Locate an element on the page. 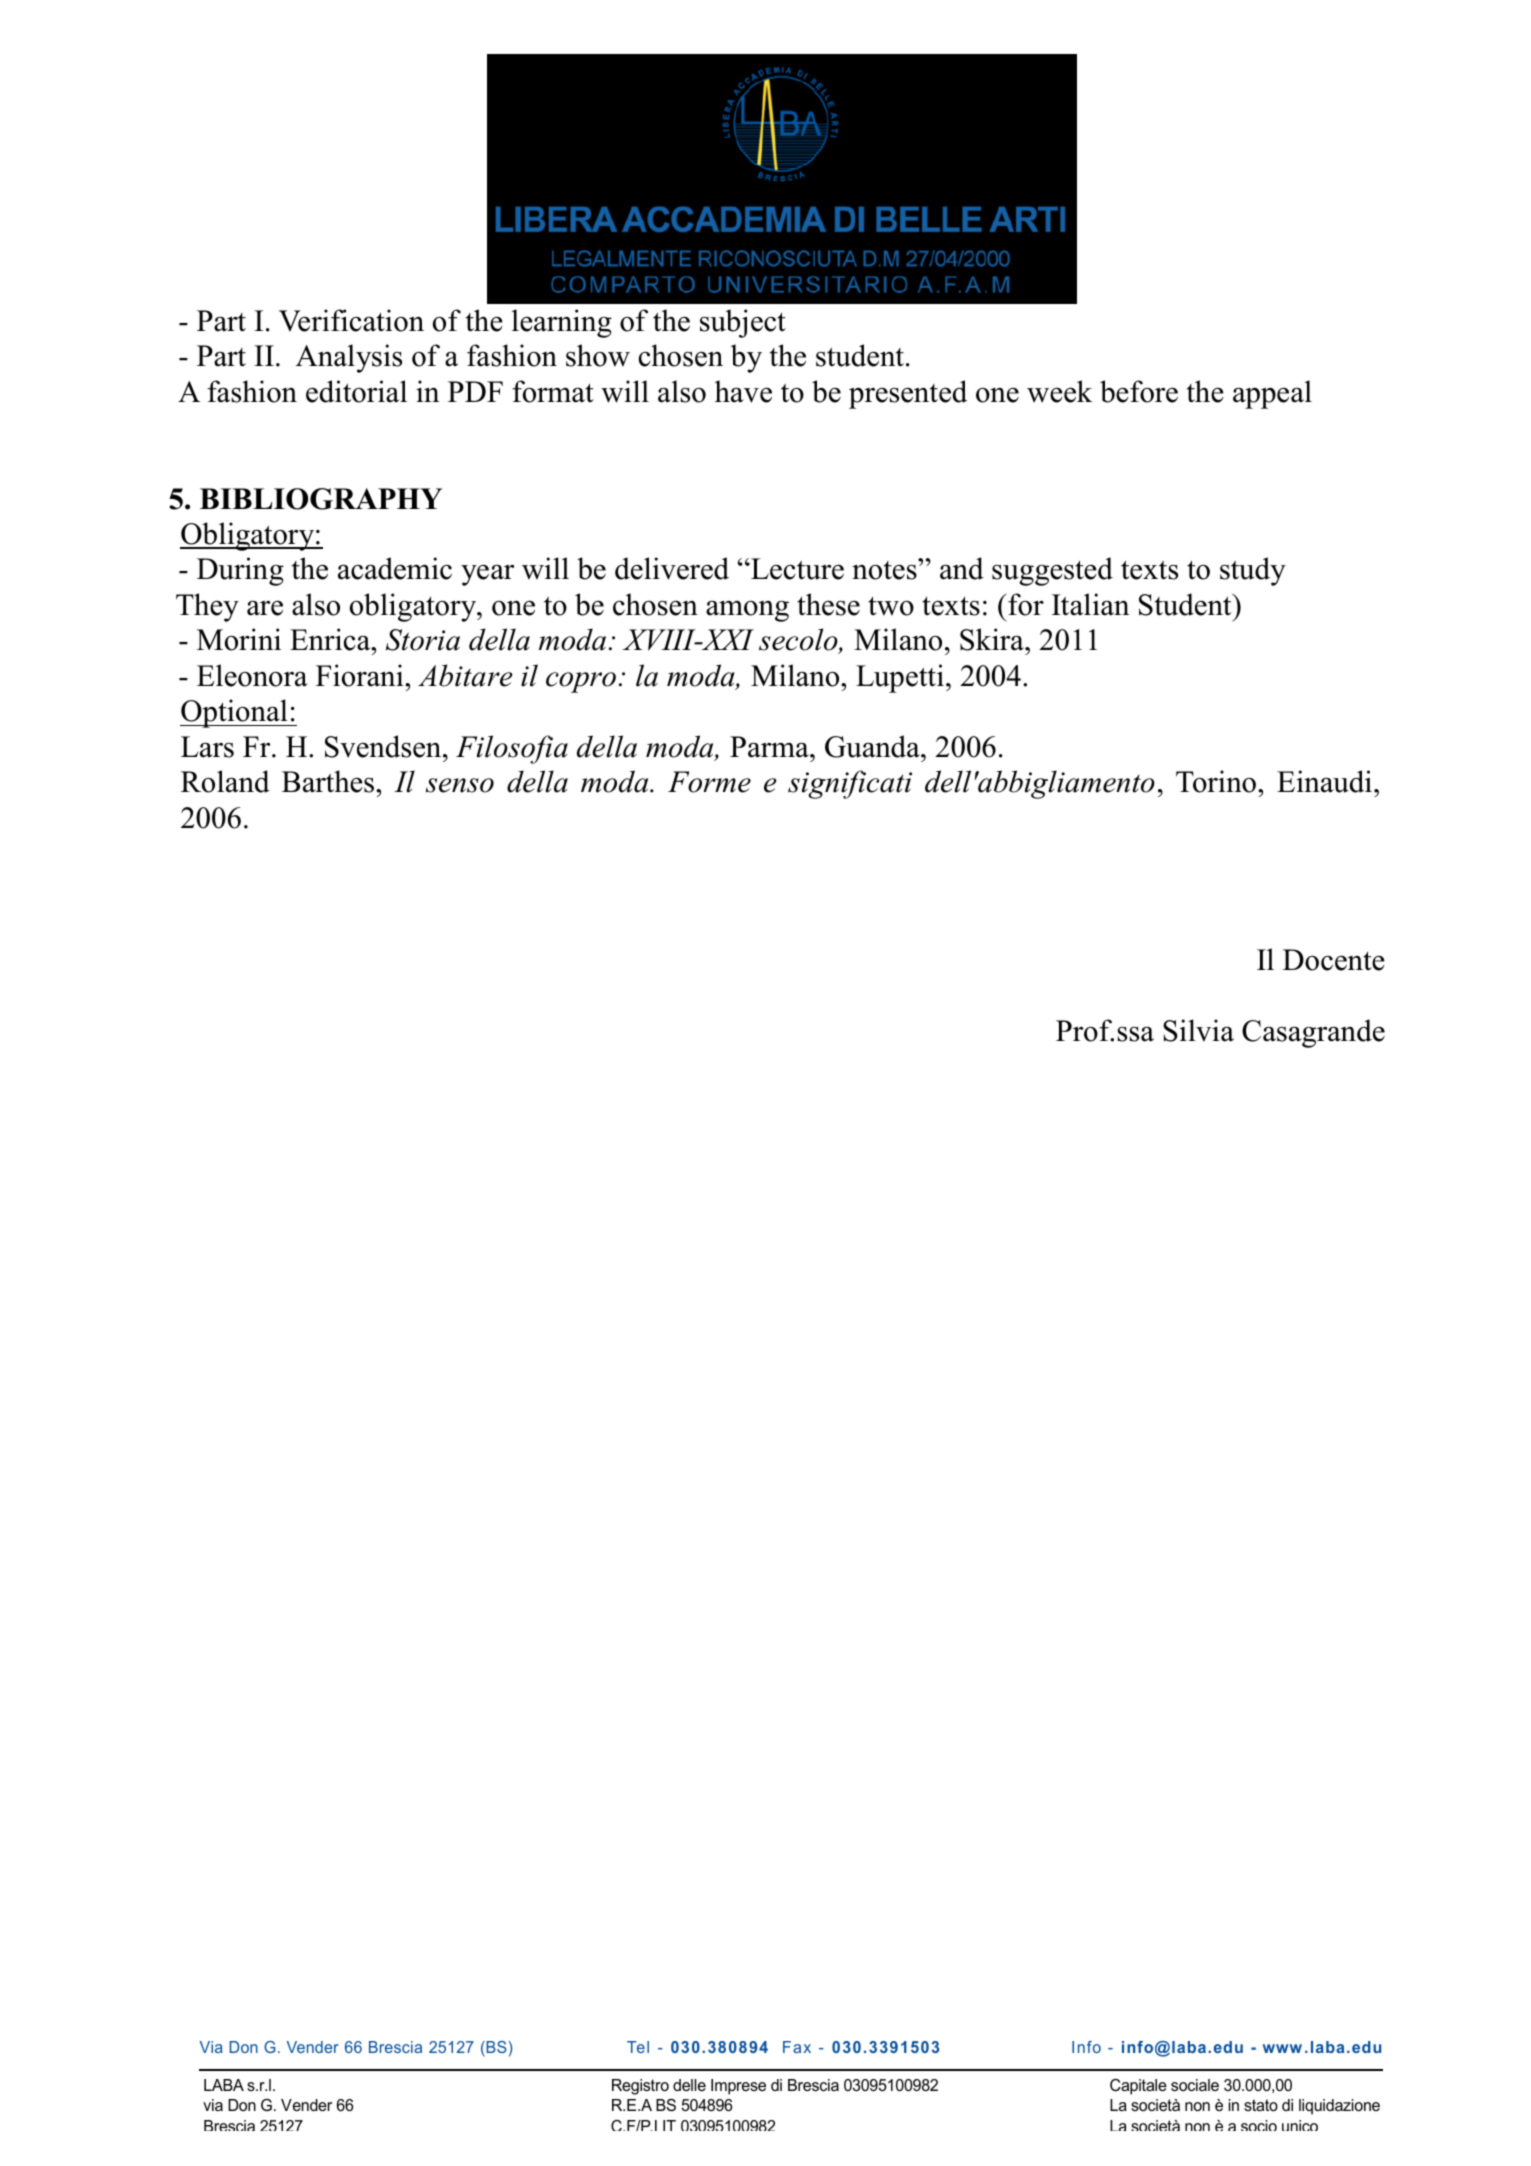 This image has width=1531, height=2166. have is located at coordinates (743, 391).
